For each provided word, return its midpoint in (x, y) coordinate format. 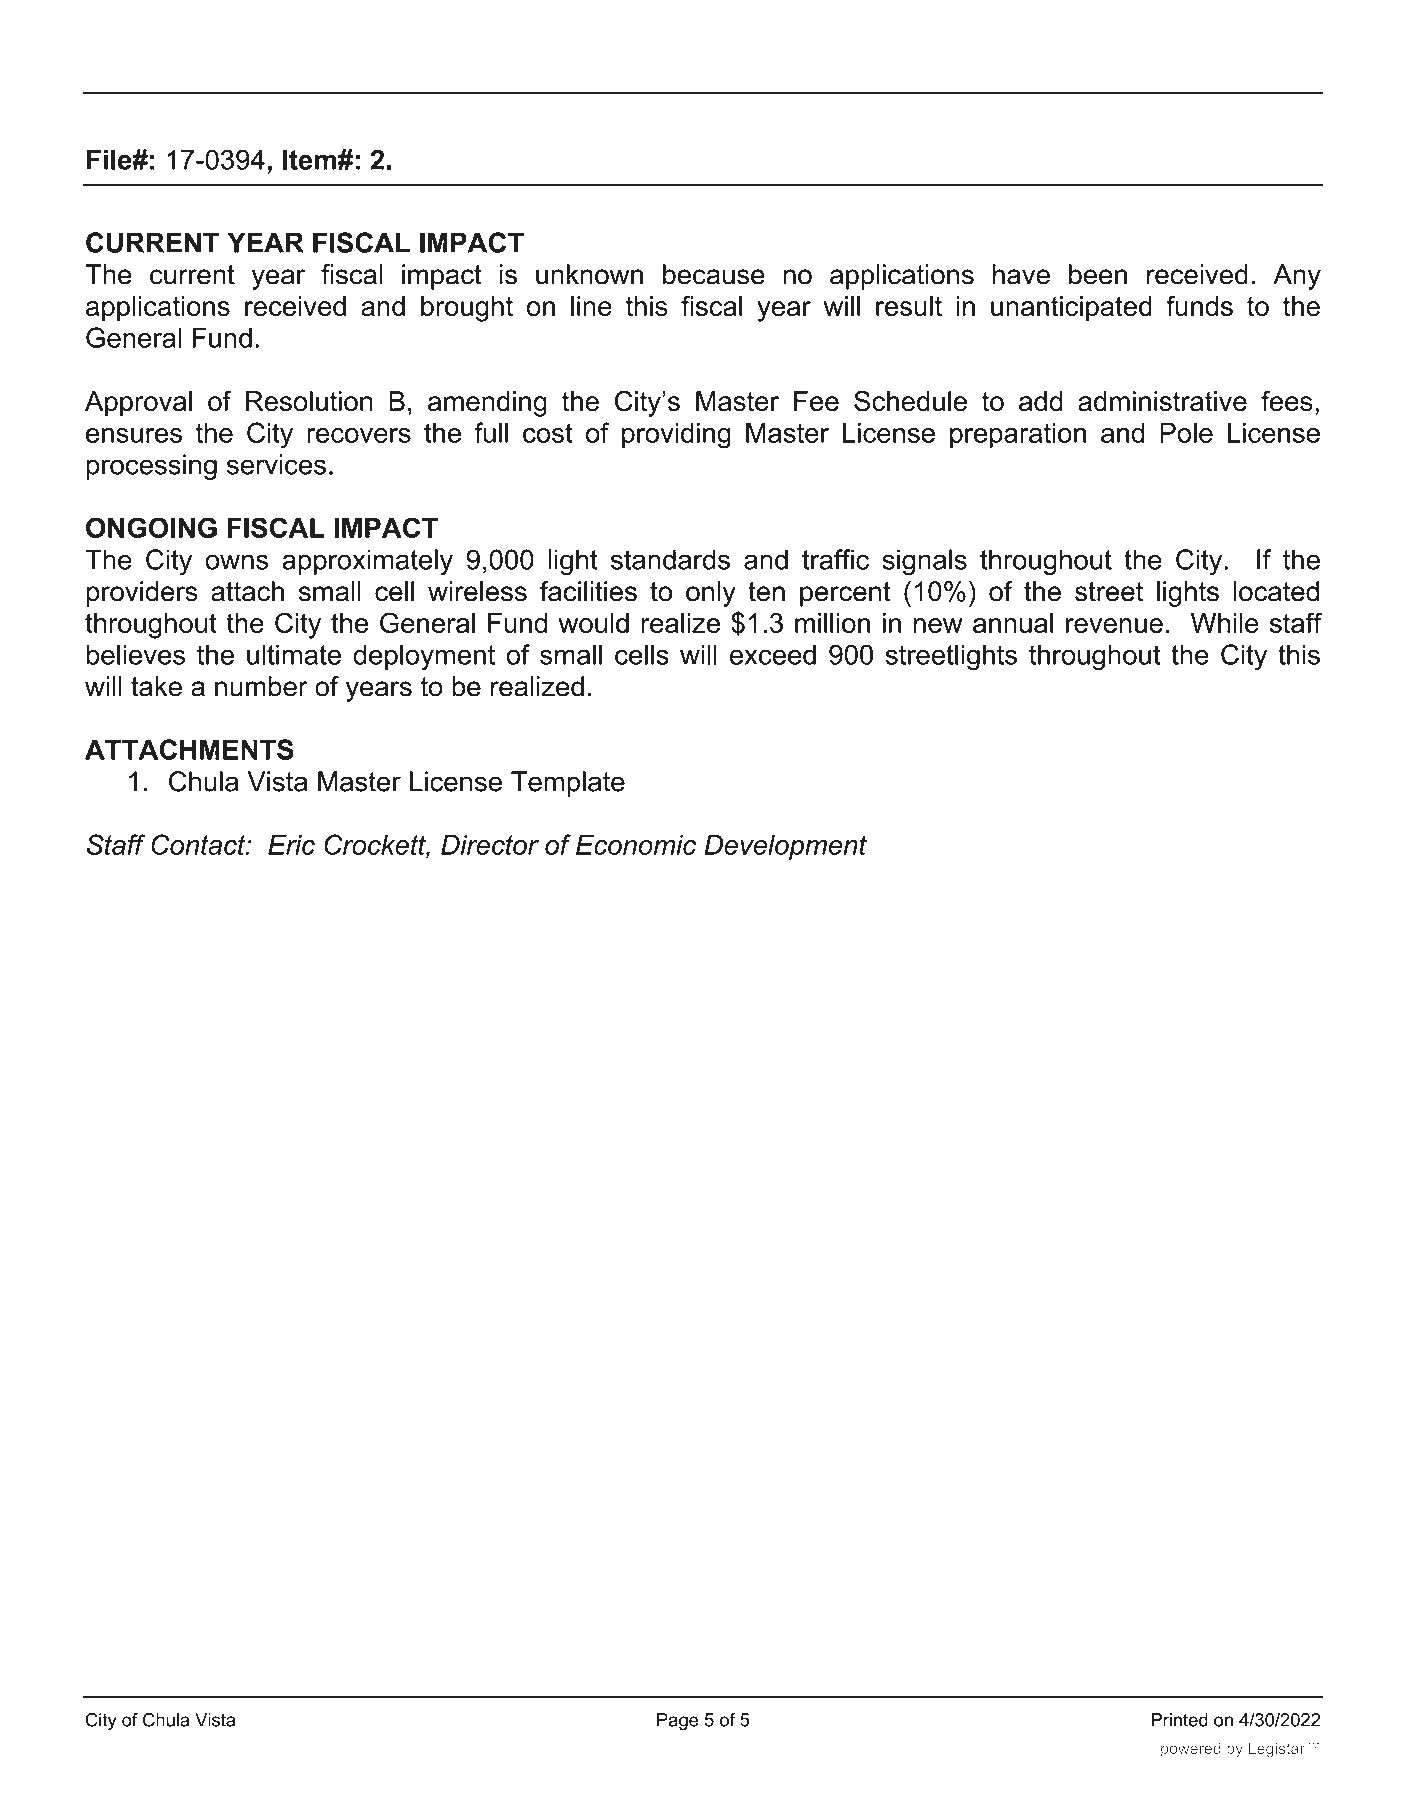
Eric (291, 844)
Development (785, 847)
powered (1191, 1749)
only (711, 594)
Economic (636, 845)
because (714, 274)
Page (677, 1721)
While (1225, 623)
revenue (1114, 625)
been (1098, 274)
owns (236, 562)
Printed (1179, 1720)
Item (309, 159)
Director (490, 844)
